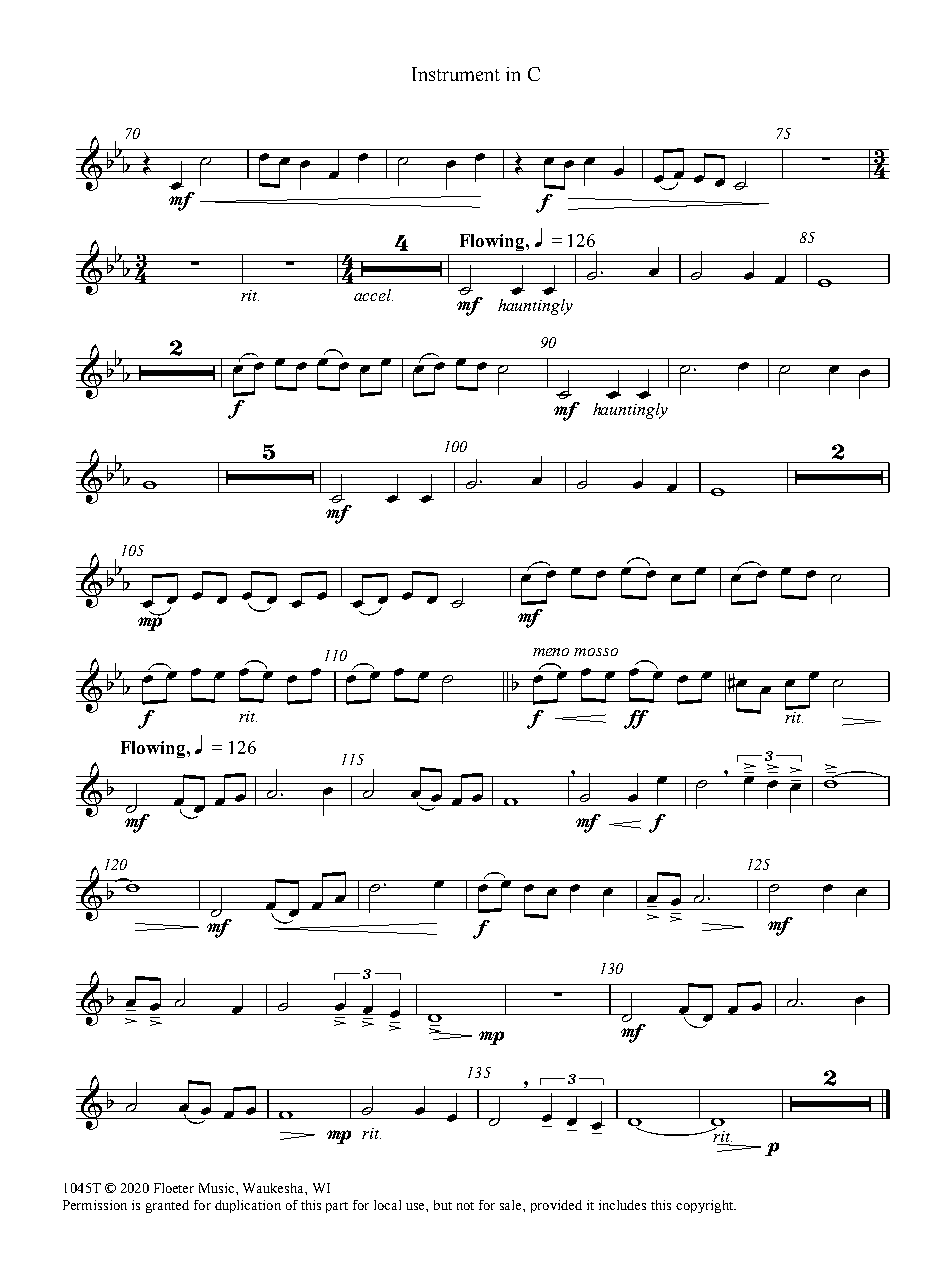 The image size is (952, 1270). What do you see at coordinates (373, 295) in the page?
I see `accel` at bounding box center [373, 295].
